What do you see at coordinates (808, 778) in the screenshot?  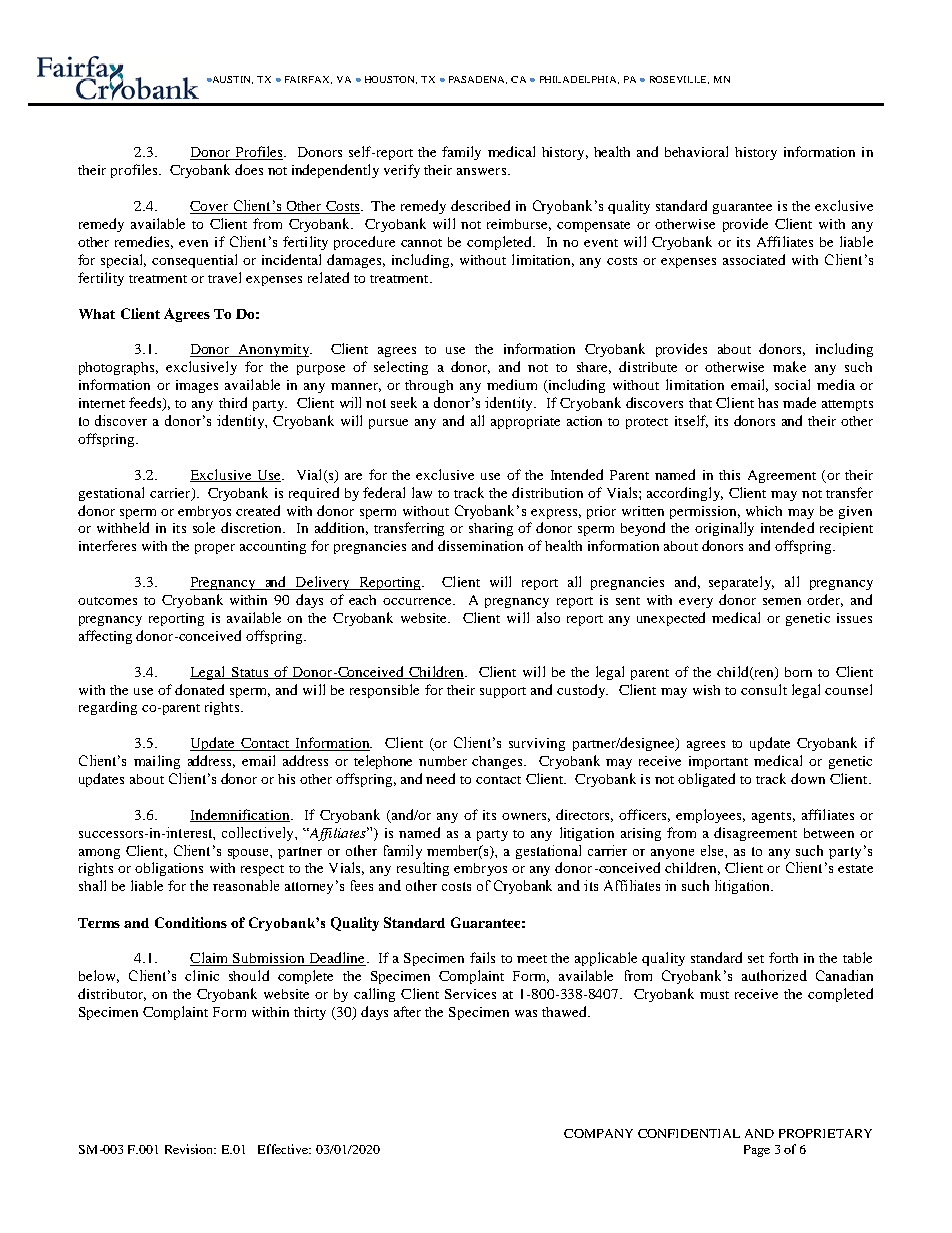 I see `down` at bounding box center [808, 778].
